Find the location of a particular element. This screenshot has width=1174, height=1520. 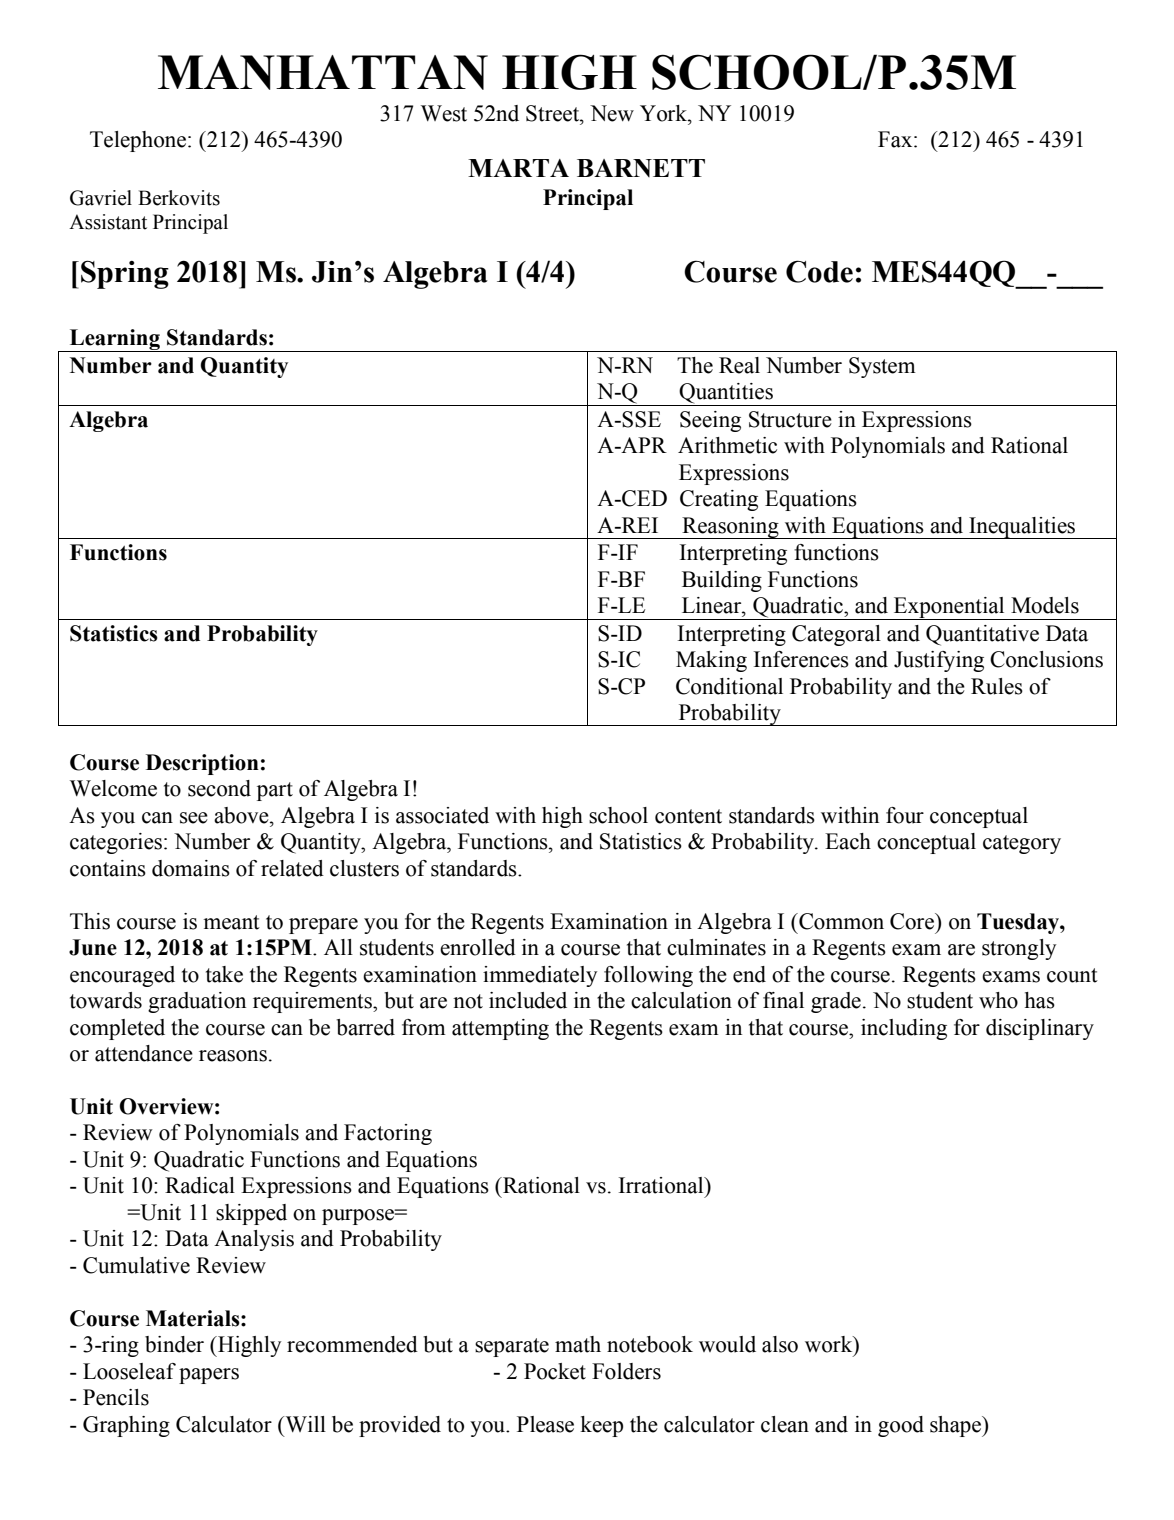

Learning is located at coordinates (115, 340).
